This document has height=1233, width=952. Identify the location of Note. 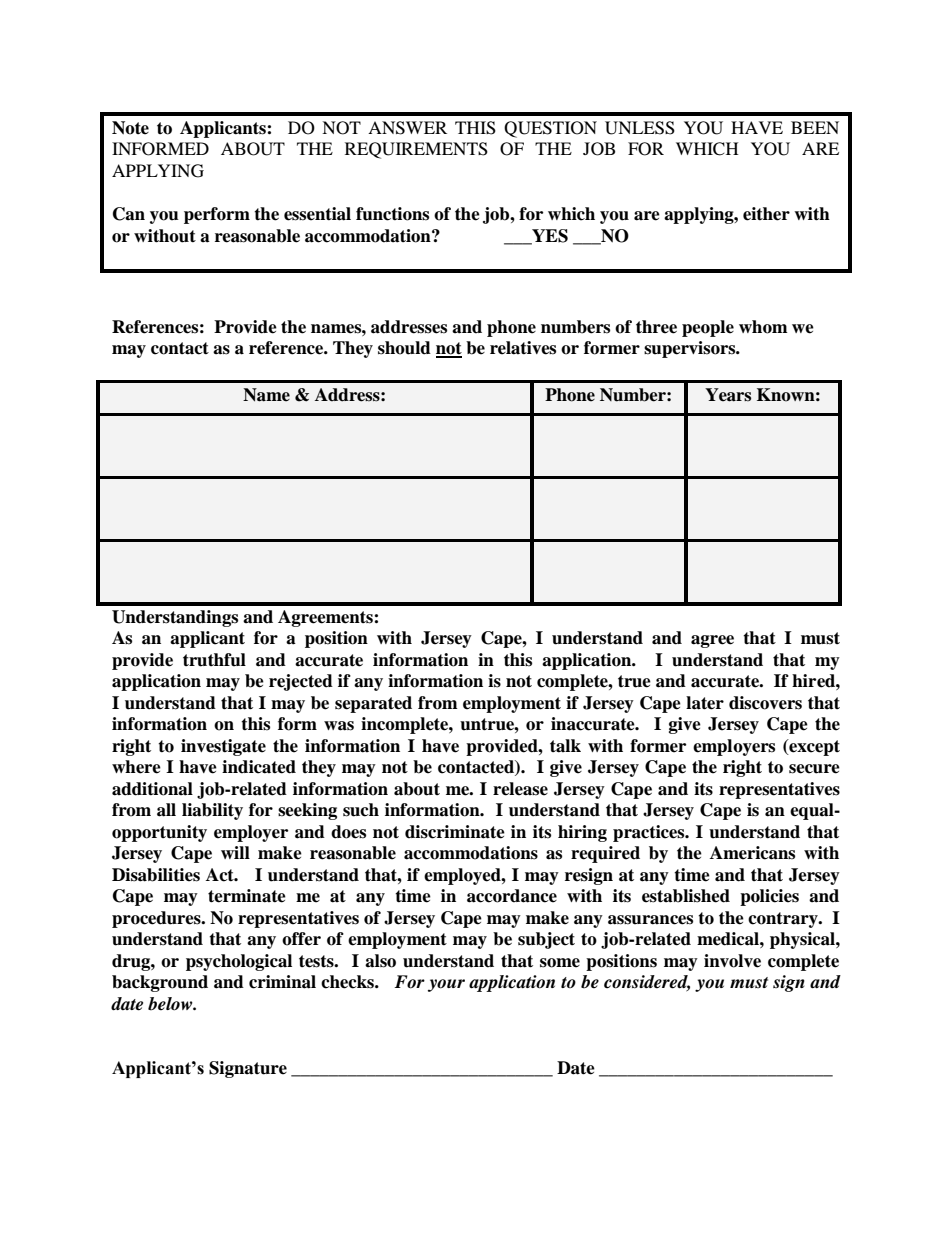
(130, 128).
